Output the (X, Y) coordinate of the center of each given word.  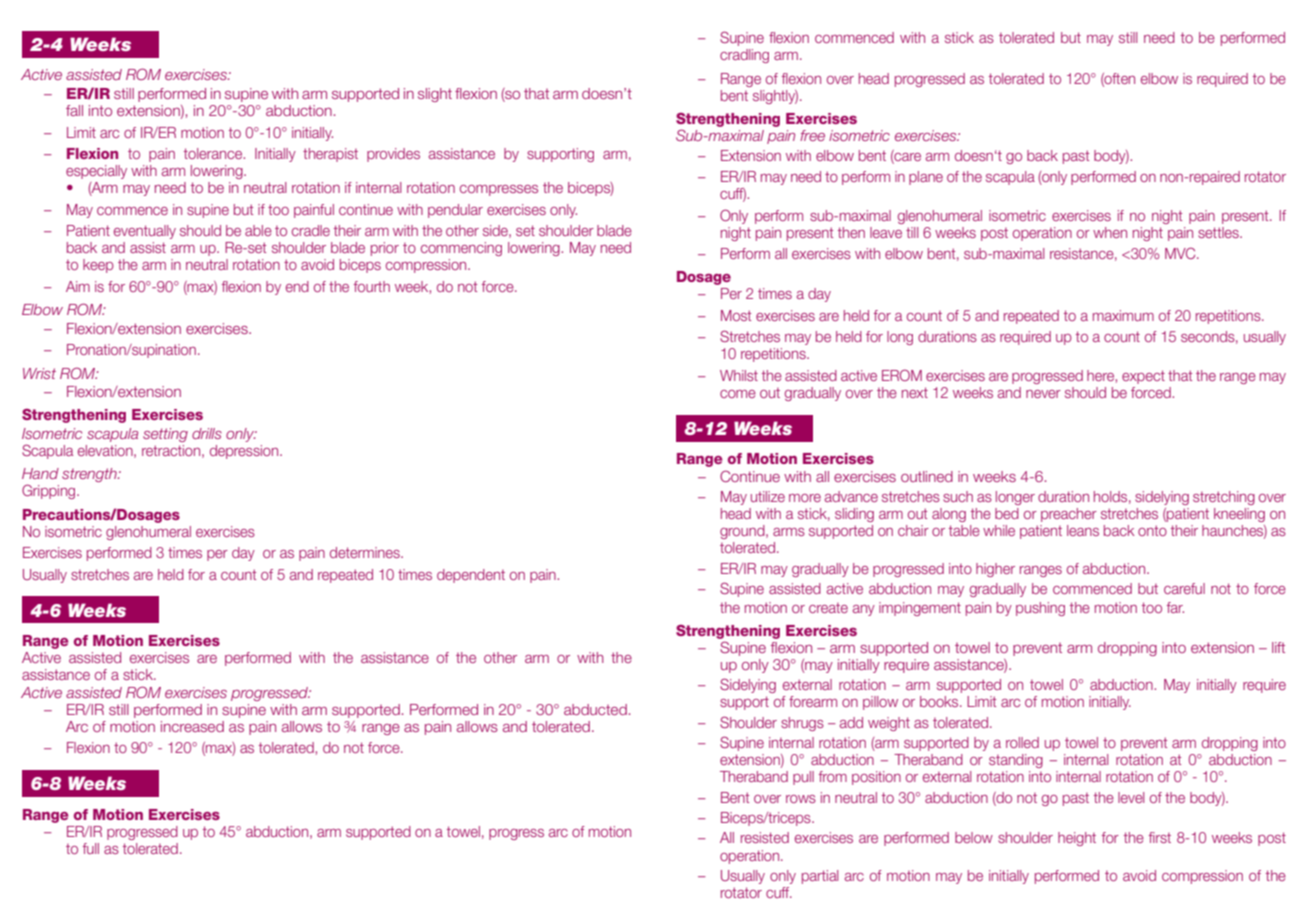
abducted (595, 709)
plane (926, 178)
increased (192, 726)
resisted (765, 837)
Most (736, 315)
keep (98, 266)
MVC (1181, 253)
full (91, 848)
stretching (1224, 498)
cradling (744, 56)
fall (74, 110)
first (1160, 837)
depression (245, 452)
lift (1278, 647)
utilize (768, 496)
